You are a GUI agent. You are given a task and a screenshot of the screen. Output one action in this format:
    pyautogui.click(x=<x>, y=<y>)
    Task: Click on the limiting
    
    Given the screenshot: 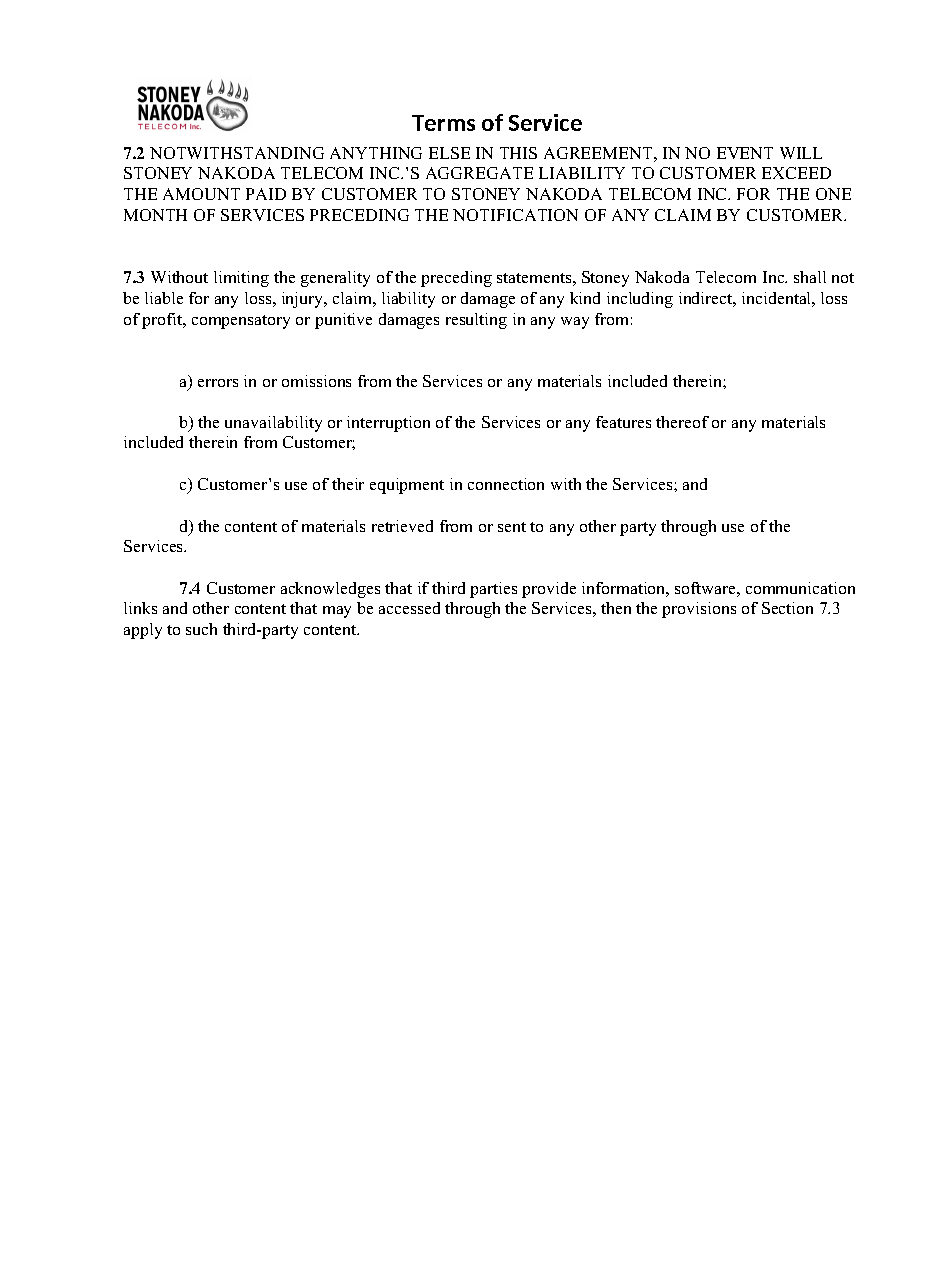 What is the action you would take?
    pyautogui.click(x=241, y=279)
